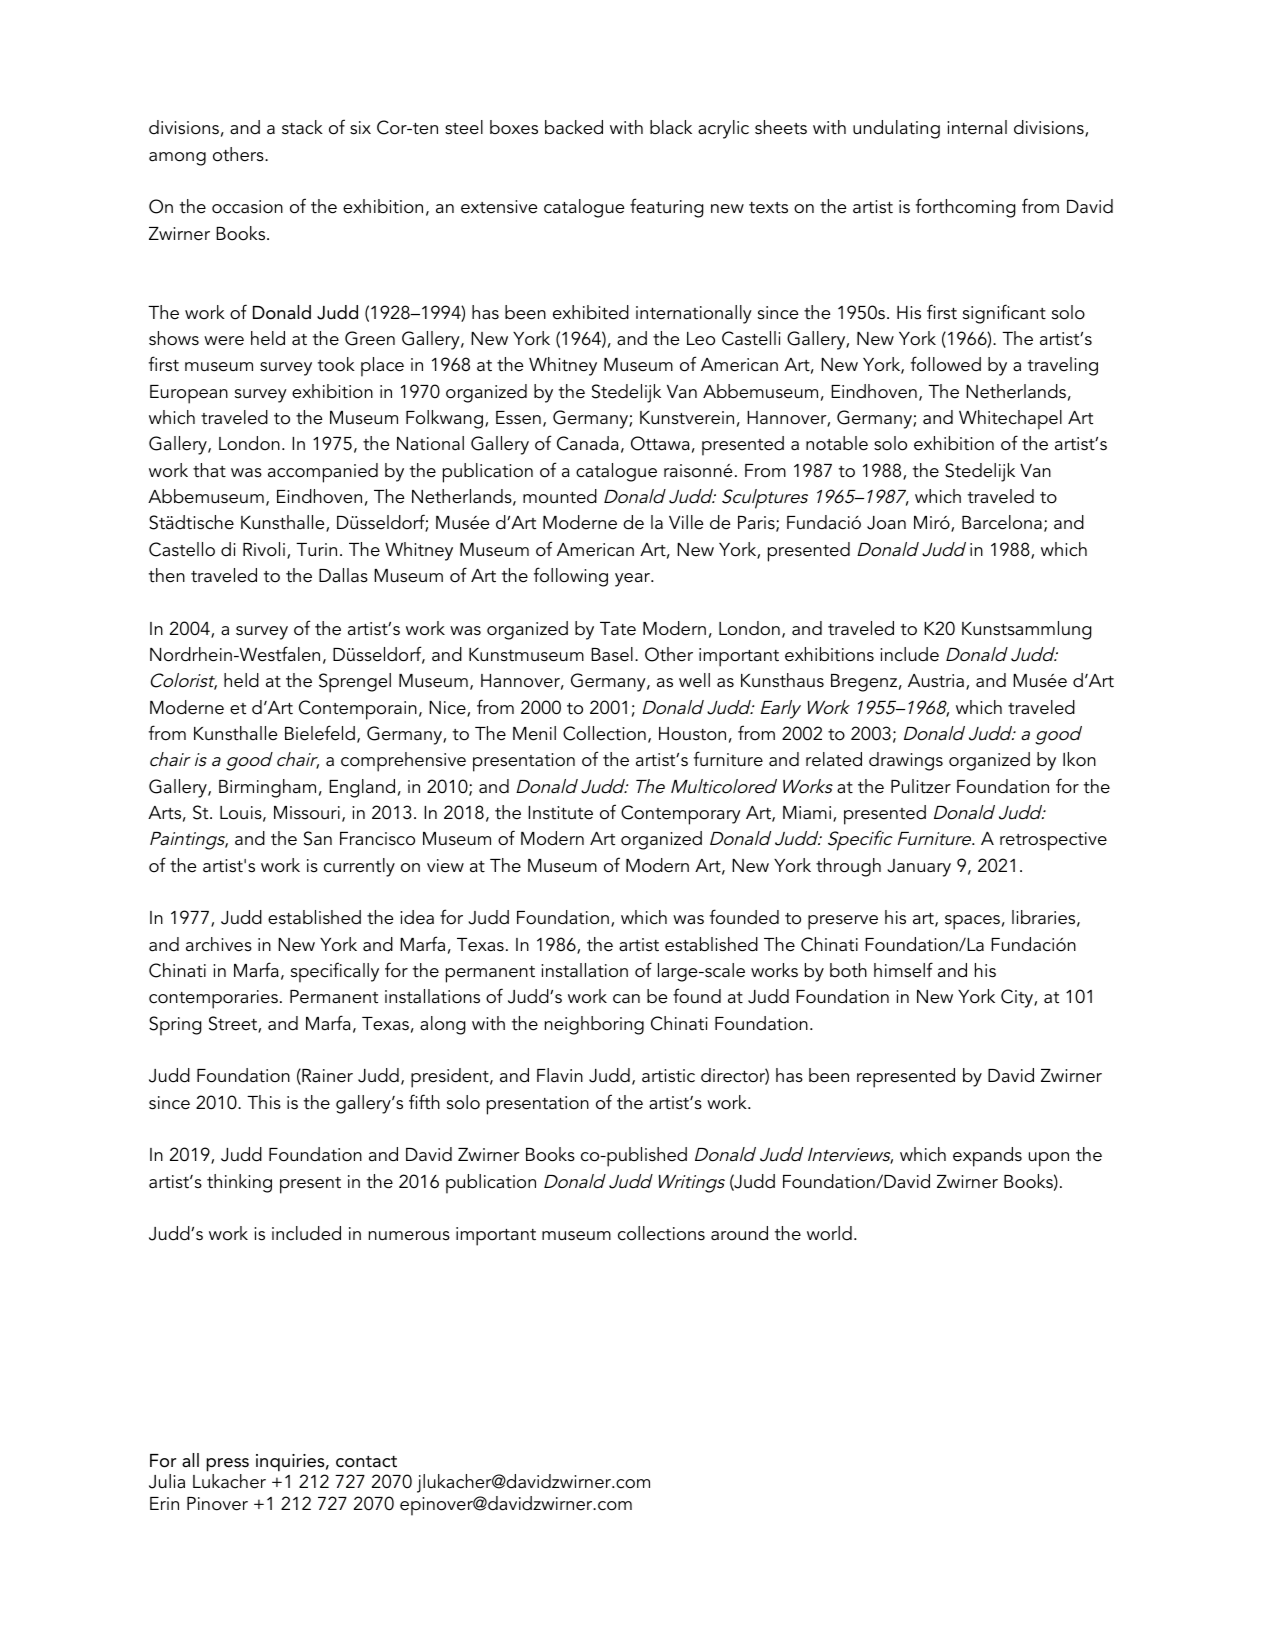 This page has height=1636, width=1264. What do you see at coordinates (594, 1025) in the page?
I see `neighboring` at bounding box center [594, 1025].
